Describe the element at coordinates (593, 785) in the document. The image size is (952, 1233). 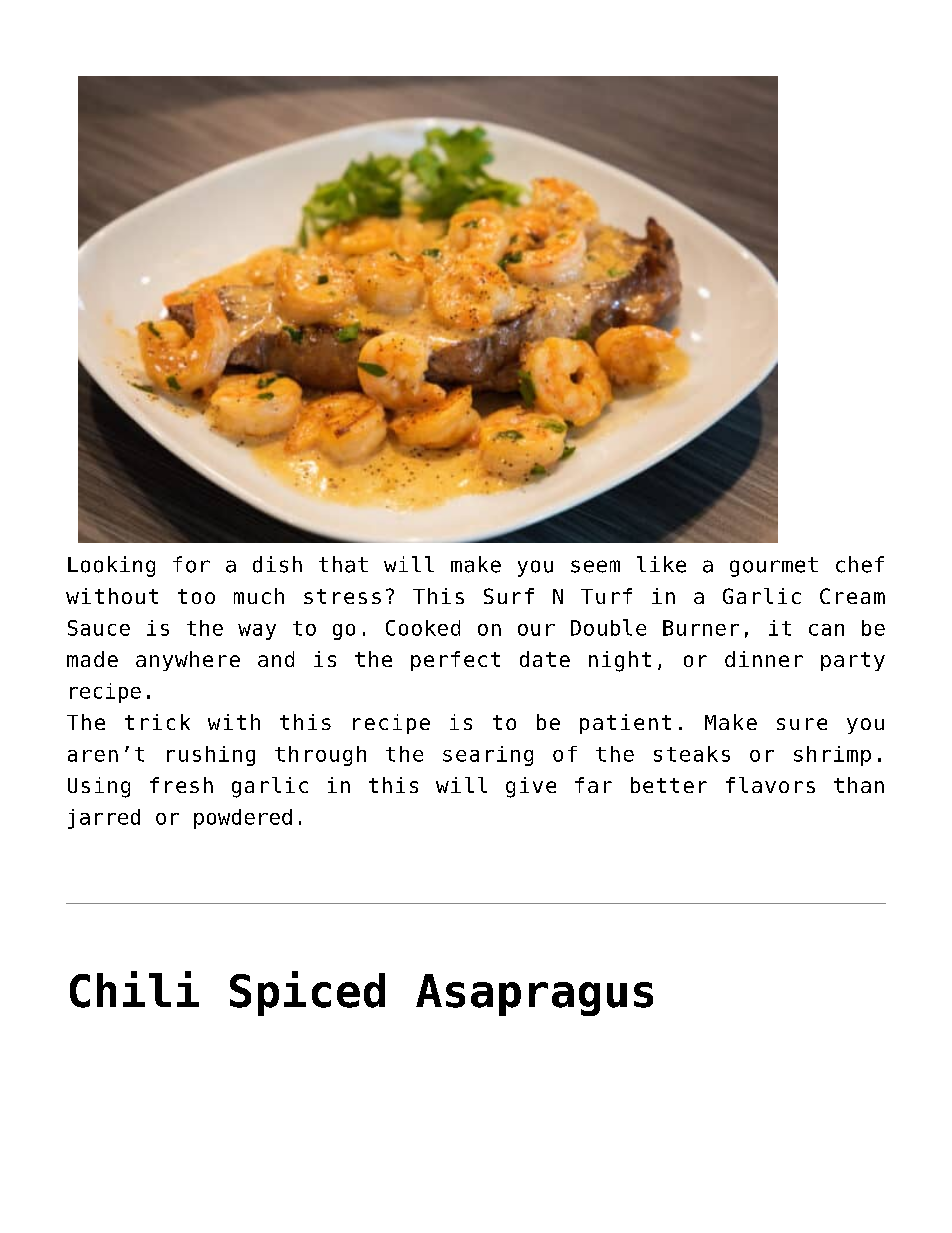
I see `far` at that location.
